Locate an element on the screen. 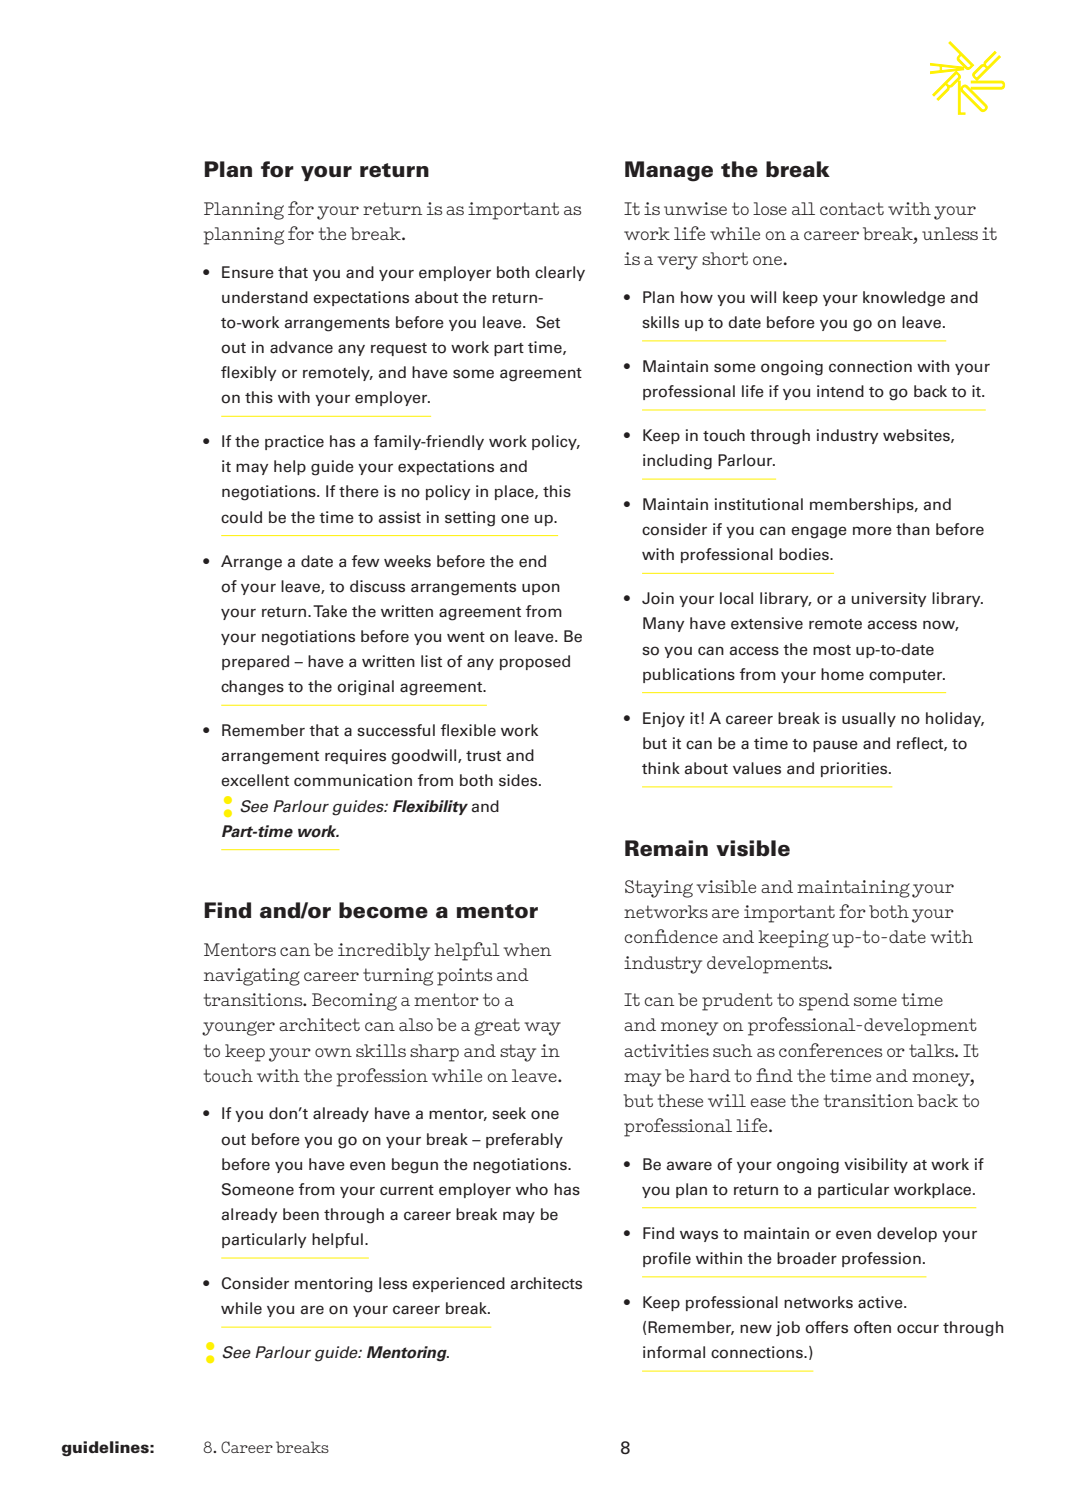  Ensure is located at coordinates (248, 272).
